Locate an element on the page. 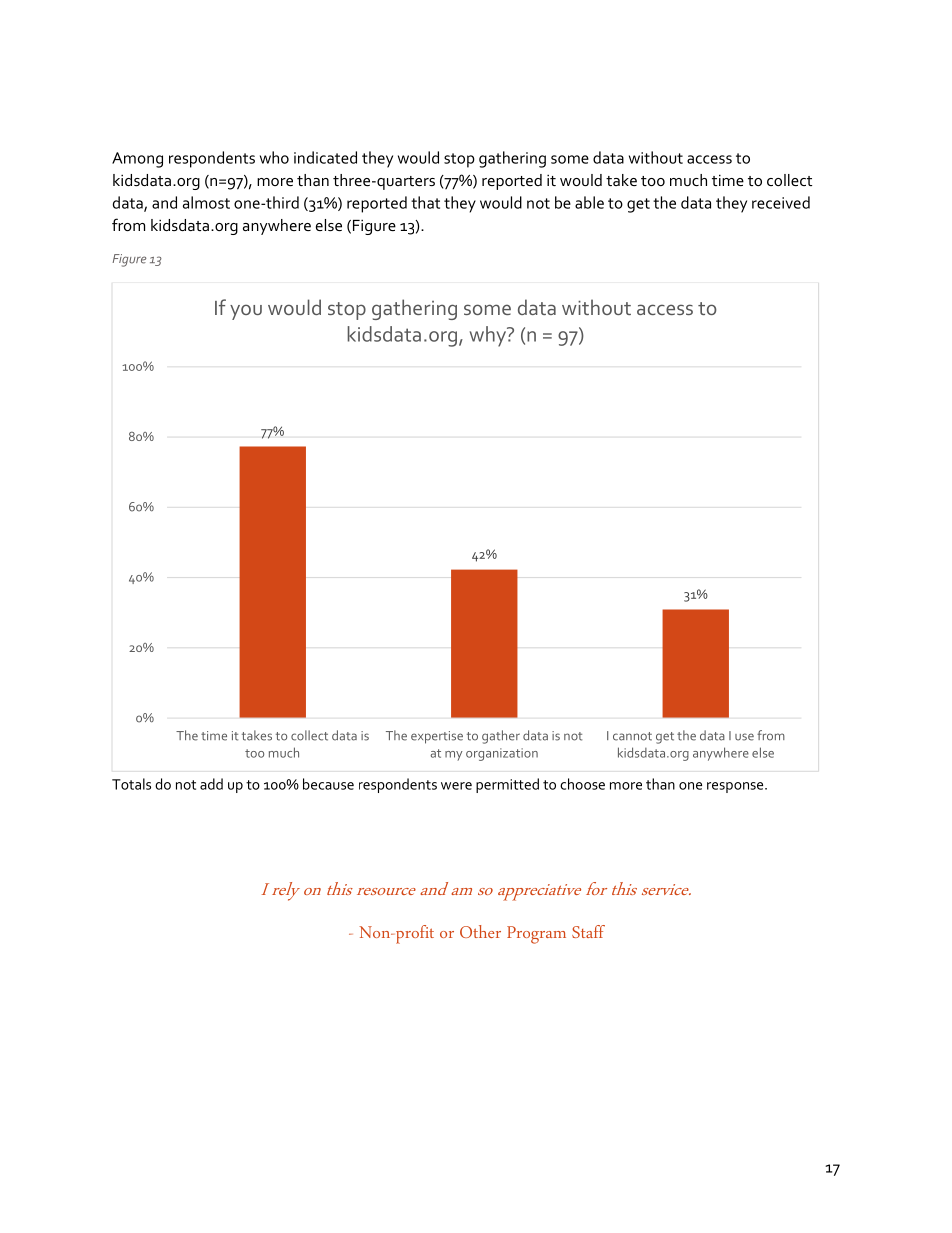 This image has height=1233, width=952. received is located at coordinates (781, 202).
